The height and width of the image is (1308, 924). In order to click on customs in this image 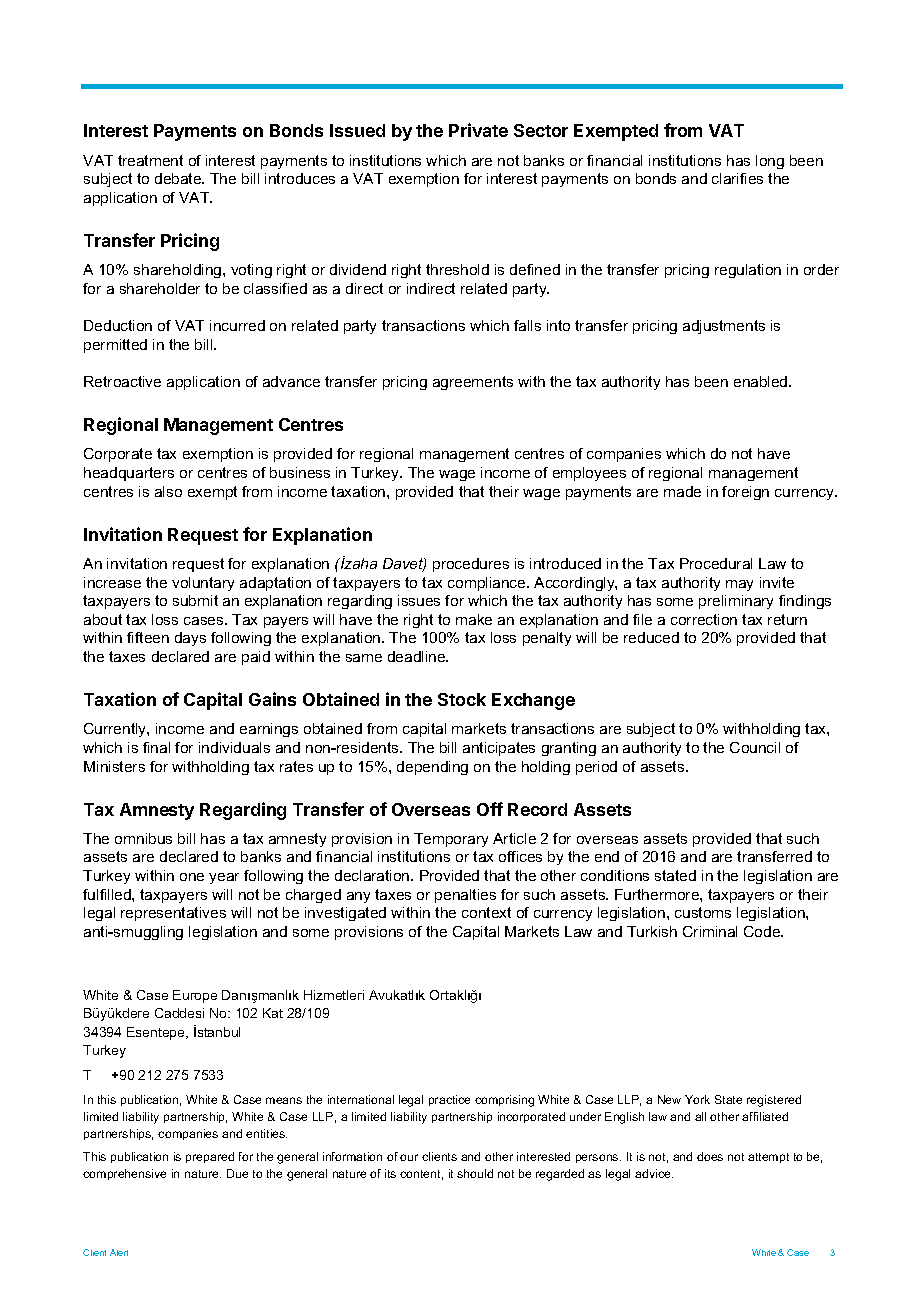, I will do `click(703, 912)`.
